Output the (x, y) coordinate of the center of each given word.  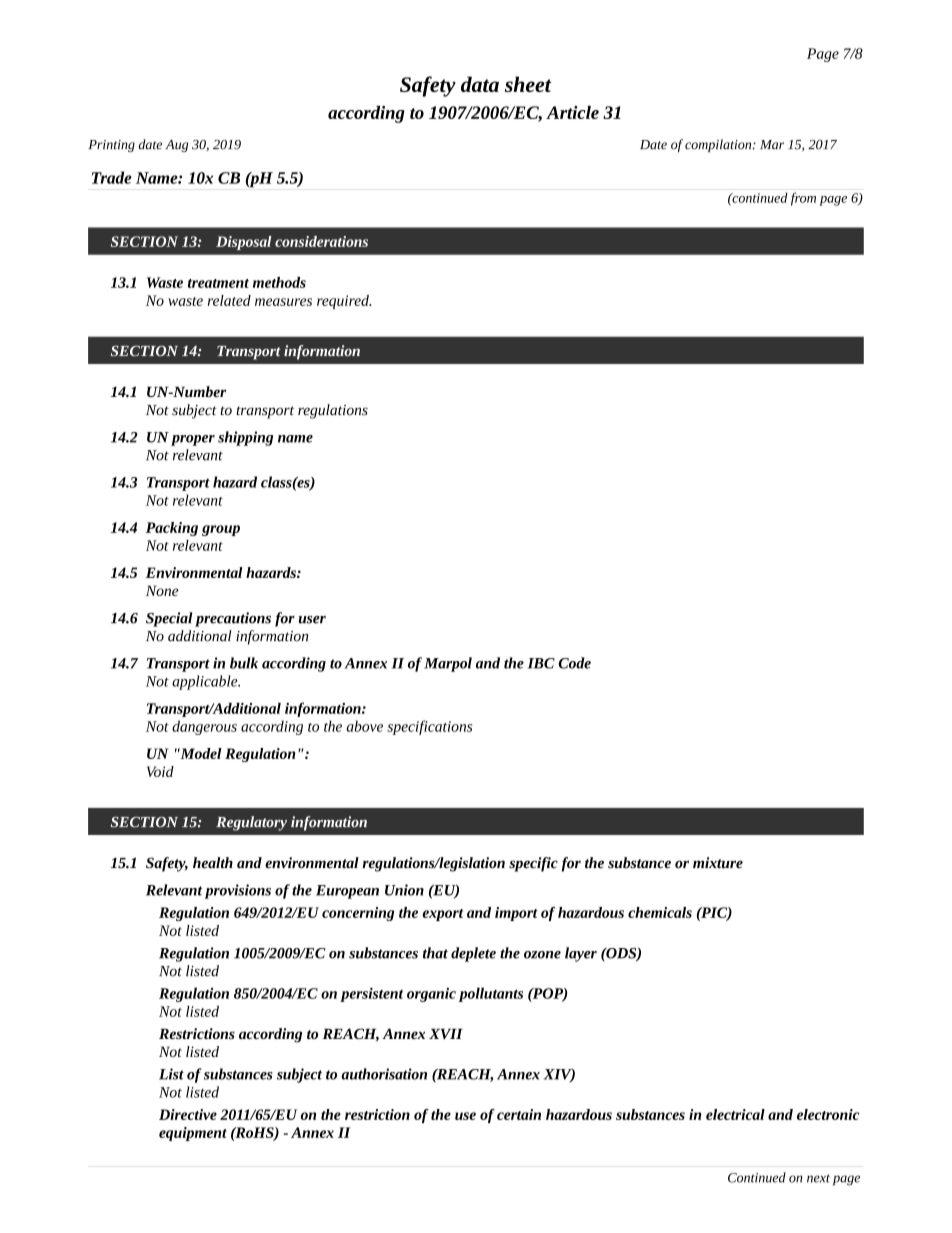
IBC (541, 663)
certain (519, 1114)
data (480, 84)
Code (574, 663)
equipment (193, 1134)
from (803, 199)
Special (169, 619)
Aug (177, 146)
